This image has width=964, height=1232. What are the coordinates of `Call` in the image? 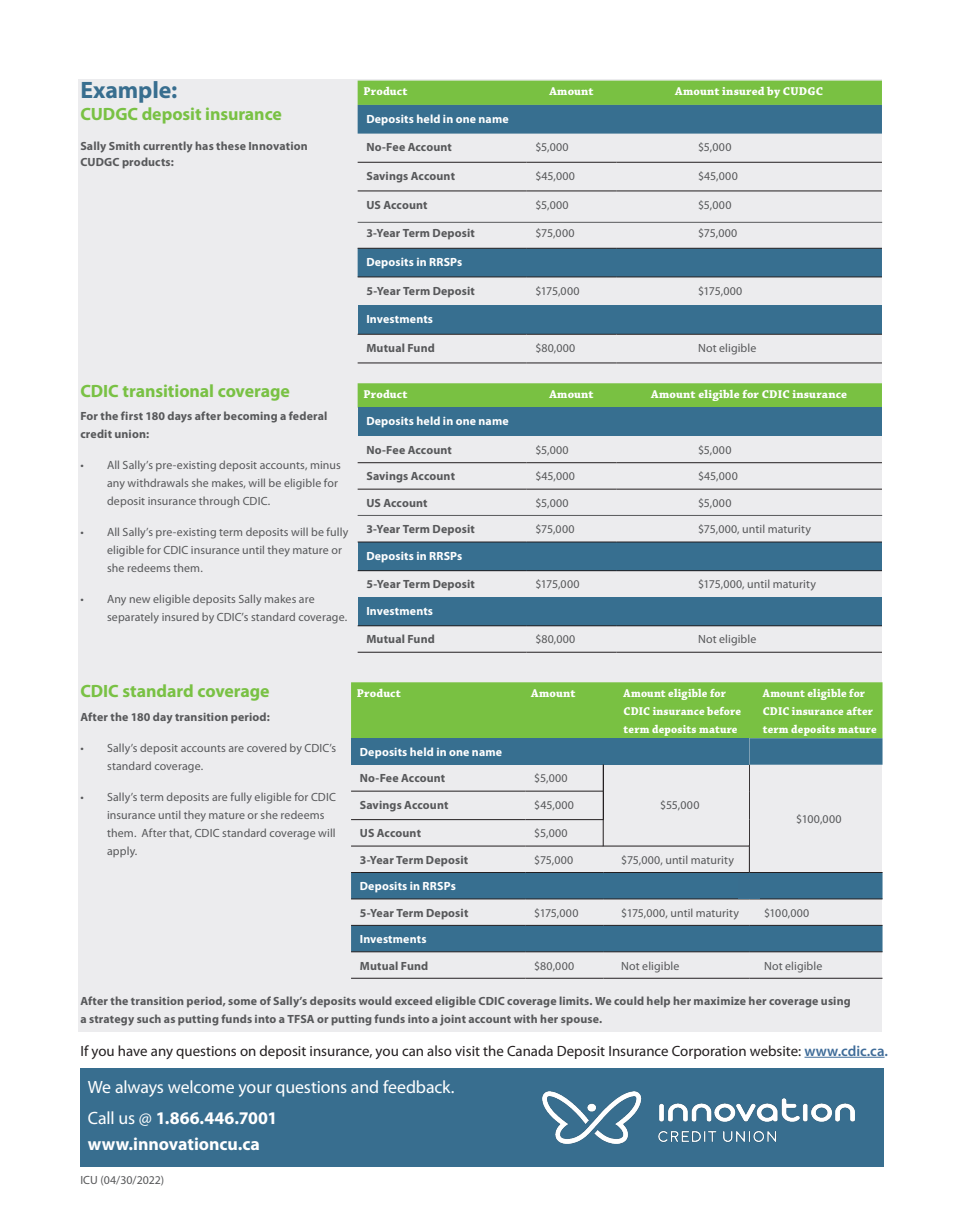 It's located at (100, 1117).
